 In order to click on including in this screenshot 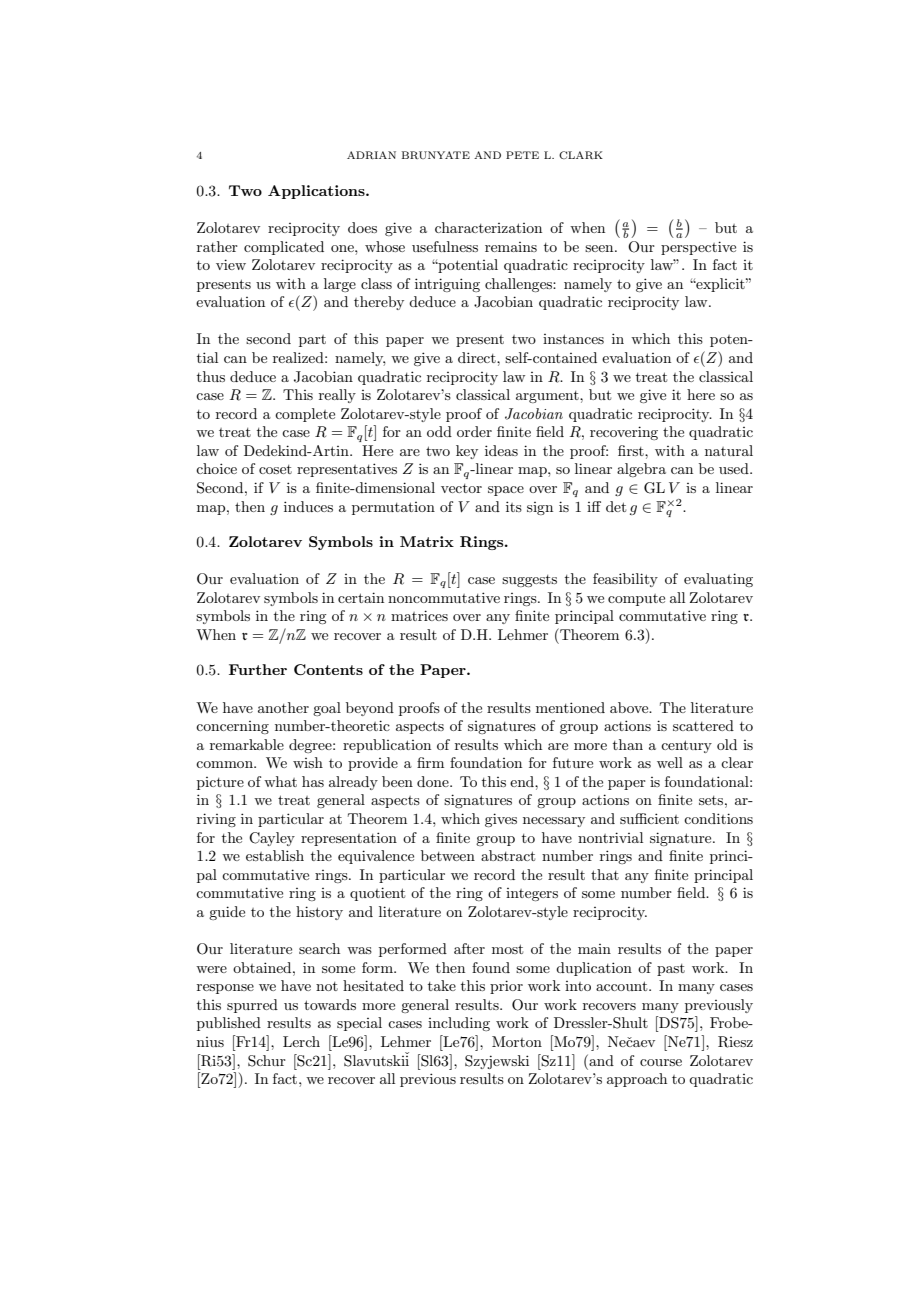, I will do `click(459, 1024)`.
